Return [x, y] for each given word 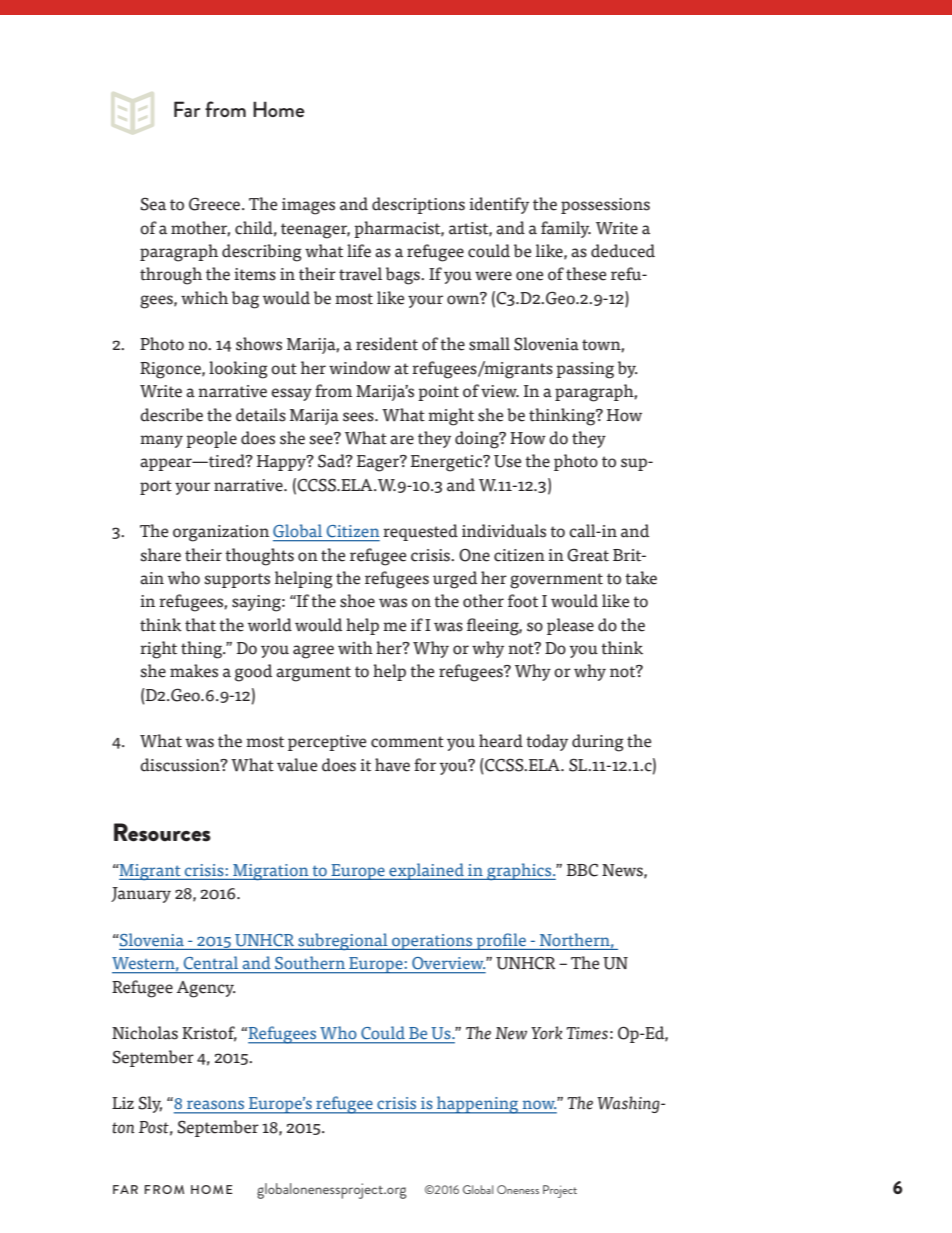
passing [585, 370]
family [566, 229]
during [598, 743]
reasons [215, 1105]
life [359, 251]
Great [588, 555]
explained [426, 871]
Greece [216, 204]
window [360, 368]
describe [171, 415]
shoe [357, 601]
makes [194, 671]
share [160, 555]
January [141, 895]
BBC [582, 870]
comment [407, 742]
